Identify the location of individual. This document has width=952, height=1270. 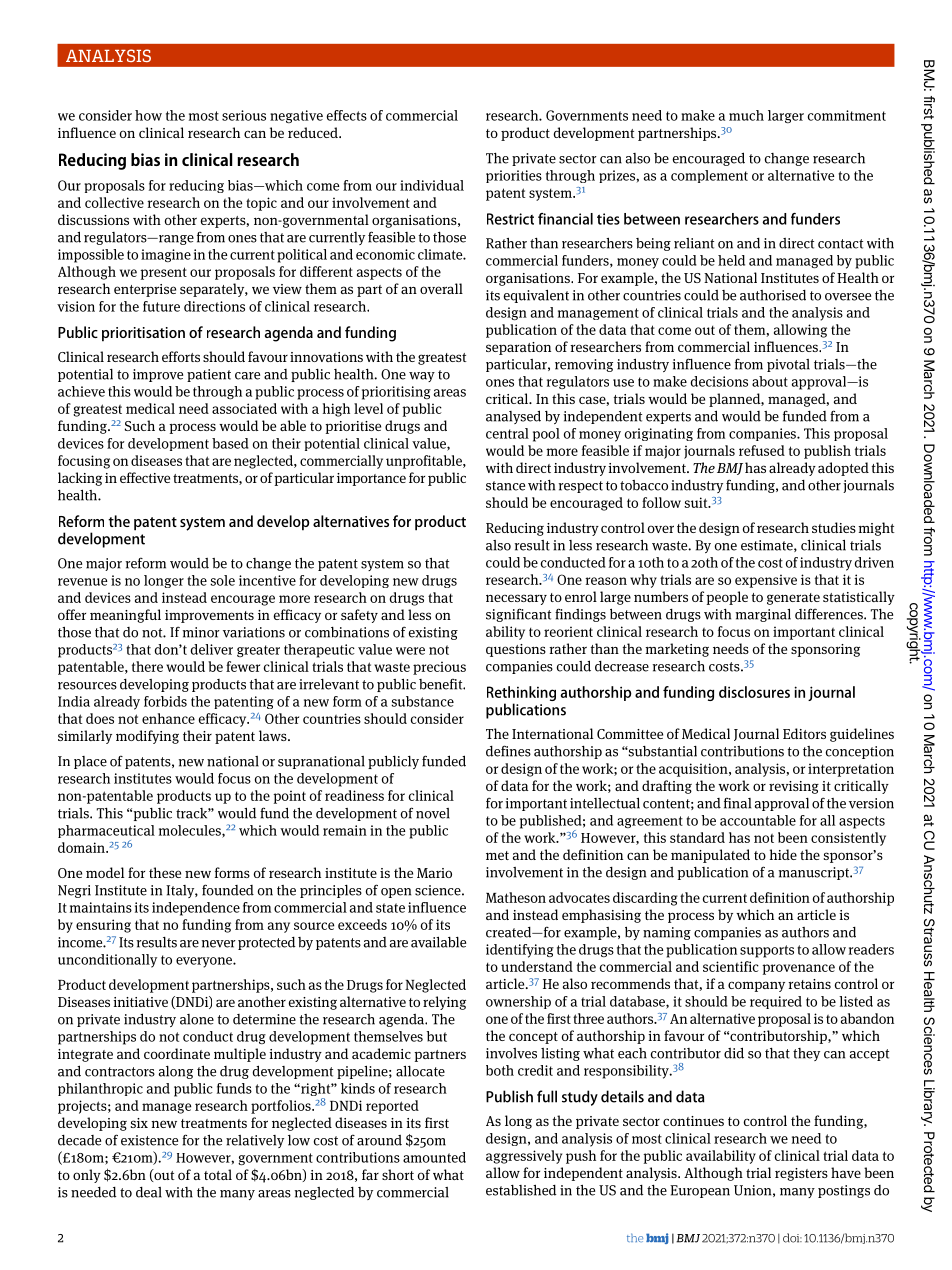
(432, 185).
